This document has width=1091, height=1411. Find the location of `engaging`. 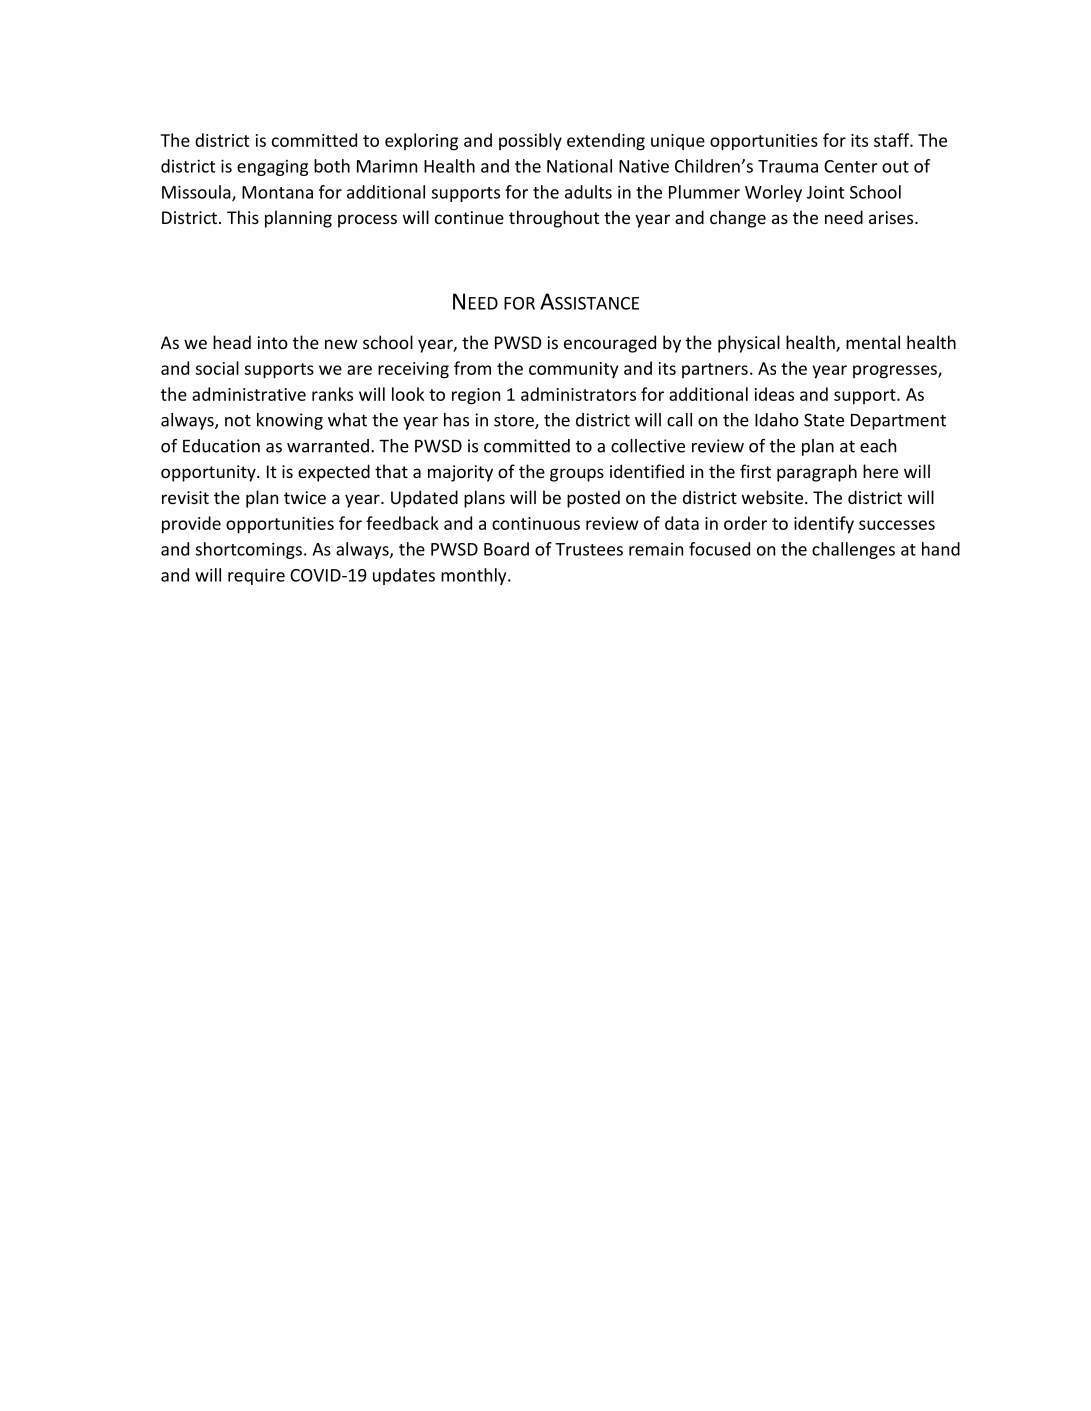

engaging is located at coordinates (272, 168).
